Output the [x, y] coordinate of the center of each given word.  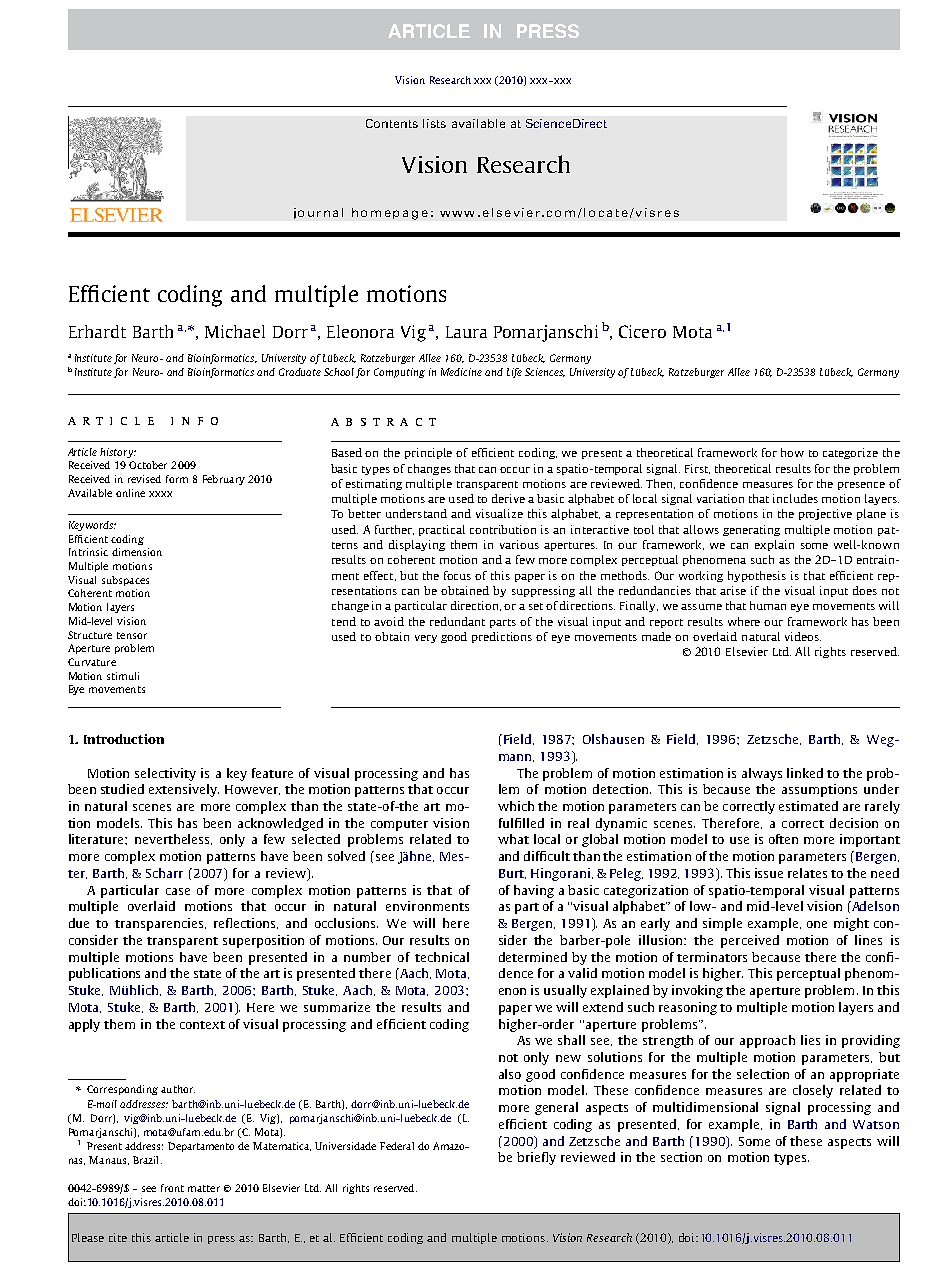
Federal [397, 1146]
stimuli [123, 676]
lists [434, 123]
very [426, 639]
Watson [876, 1124]
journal [318, 213]
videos [803, 636]
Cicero [642, 331]
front [172, 1188]
